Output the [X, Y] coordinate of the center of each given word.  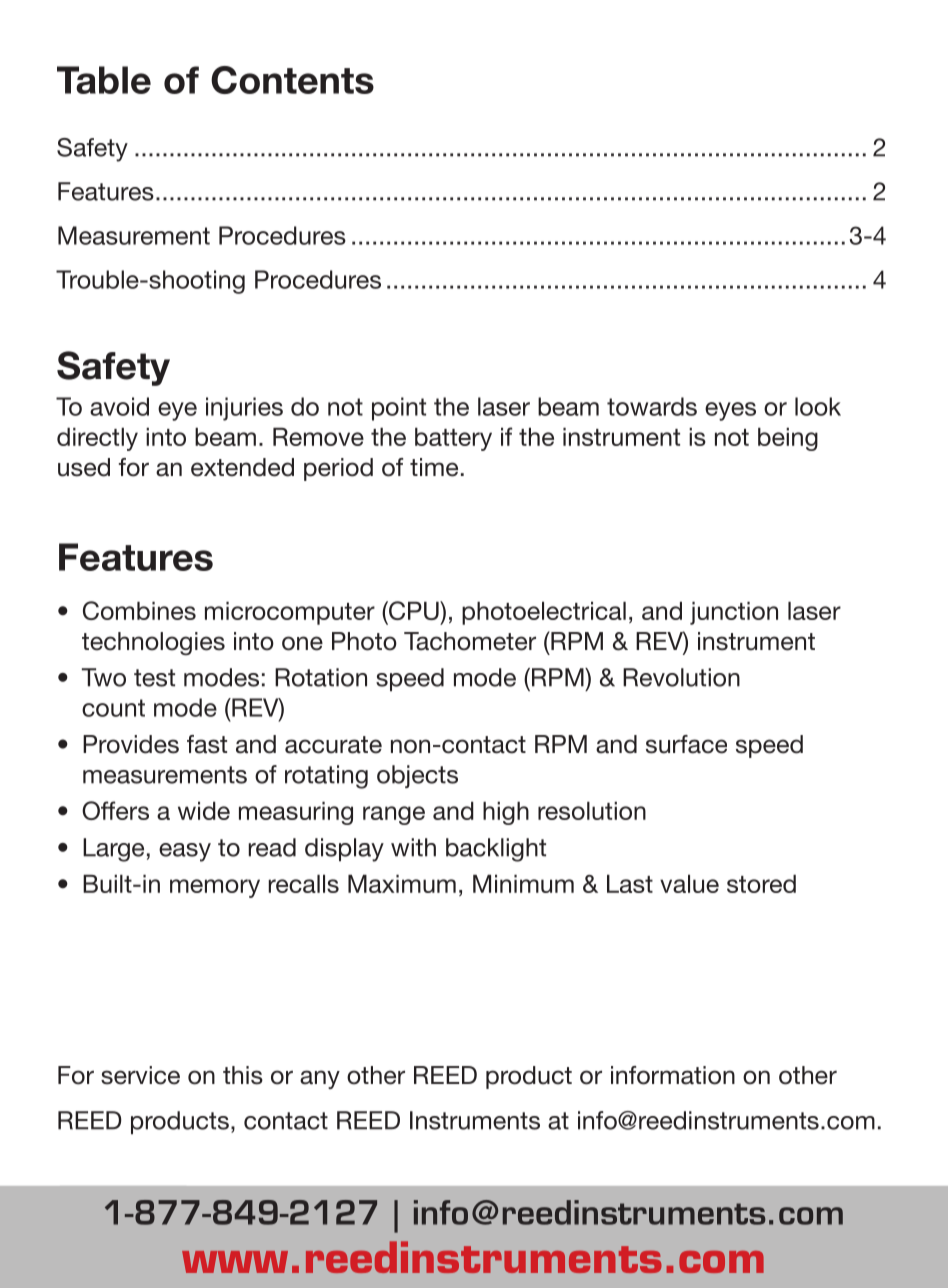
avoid [119, 406]
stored [761, 884]
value [689, 884]
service [140, 1075]
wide [204, 811]
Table [104, 80]
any [320, 1079]
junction [734, 613]
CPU [414, 610]
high [506, 813]
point [399, 409]
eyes [730, 411]
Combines [139, 610]
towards [652, 406]
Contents [292, 80]
